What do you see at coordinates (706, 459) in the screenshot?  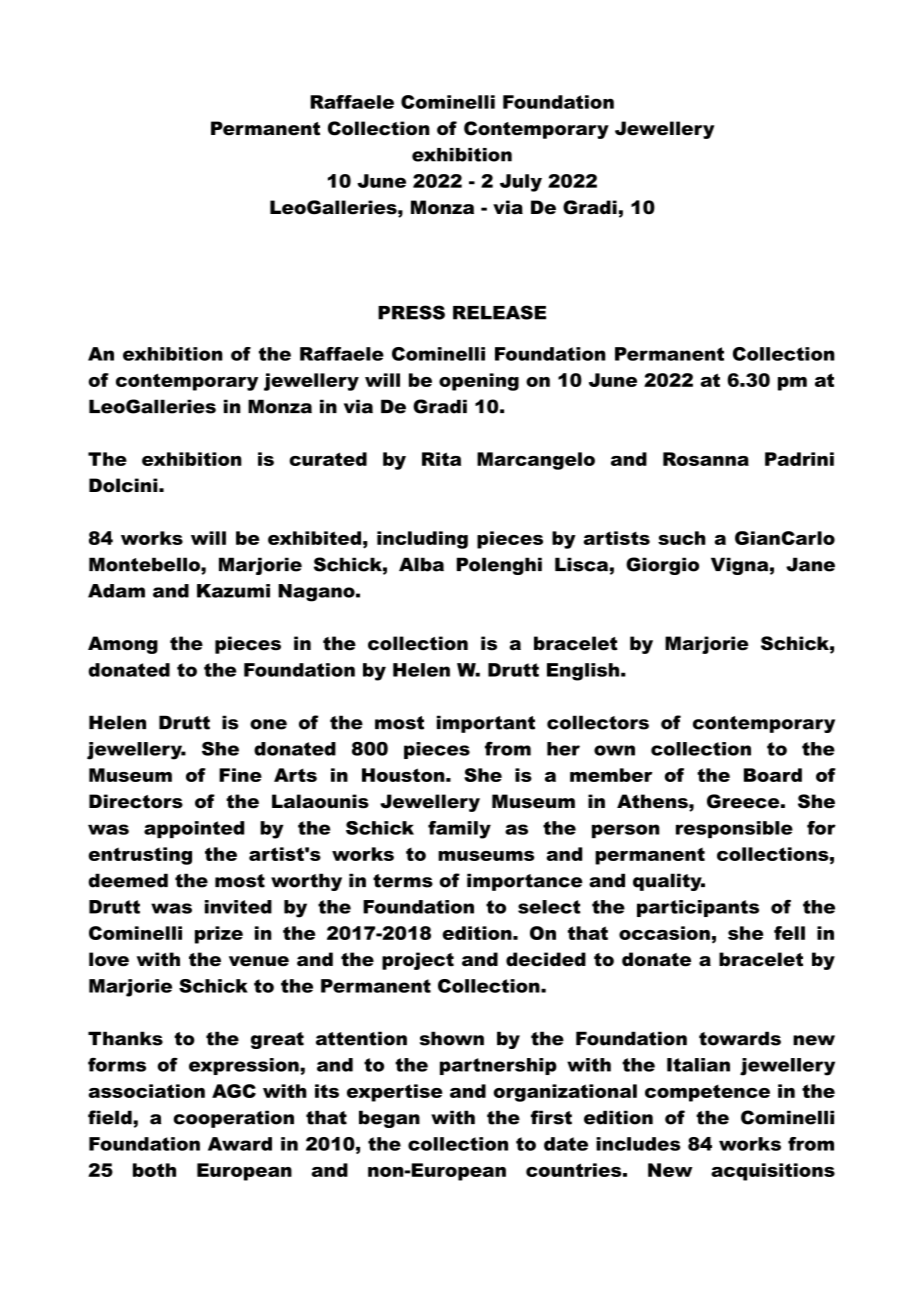 I see `Rosanna` at bounding box center [706, 459].
